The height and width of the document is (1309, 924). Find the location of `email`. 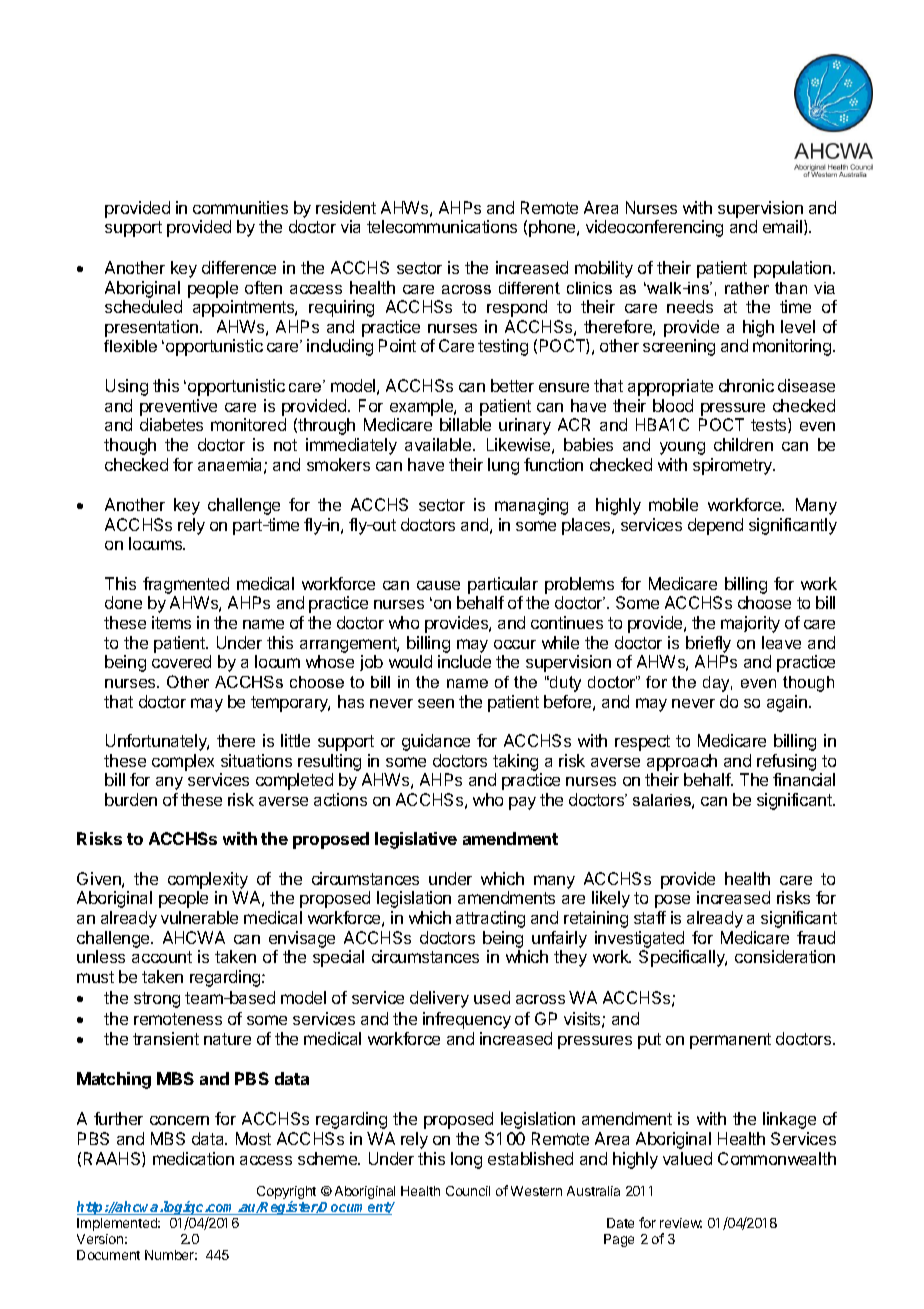

email is located at coordinates (784, 227).
